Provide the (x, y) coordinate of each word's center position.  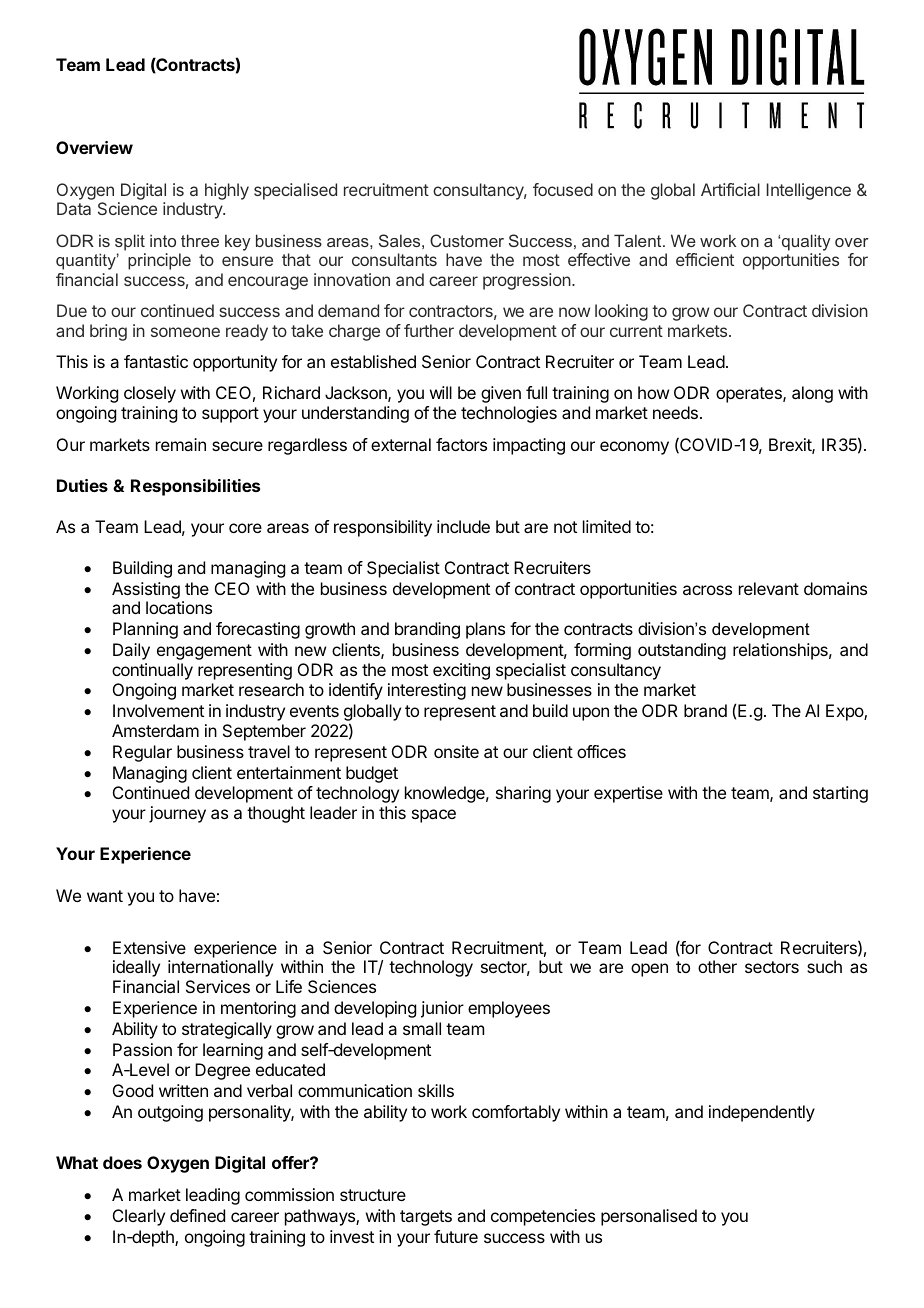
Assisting (146, 590)
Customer (467, 240)
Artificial (730, 189)
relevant (769, 588)
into (163, 240)
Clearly (139, 1217)
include (463, 526)
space (434, 816)
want (105, 896)
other (717, 966)
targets (426, 1218)
